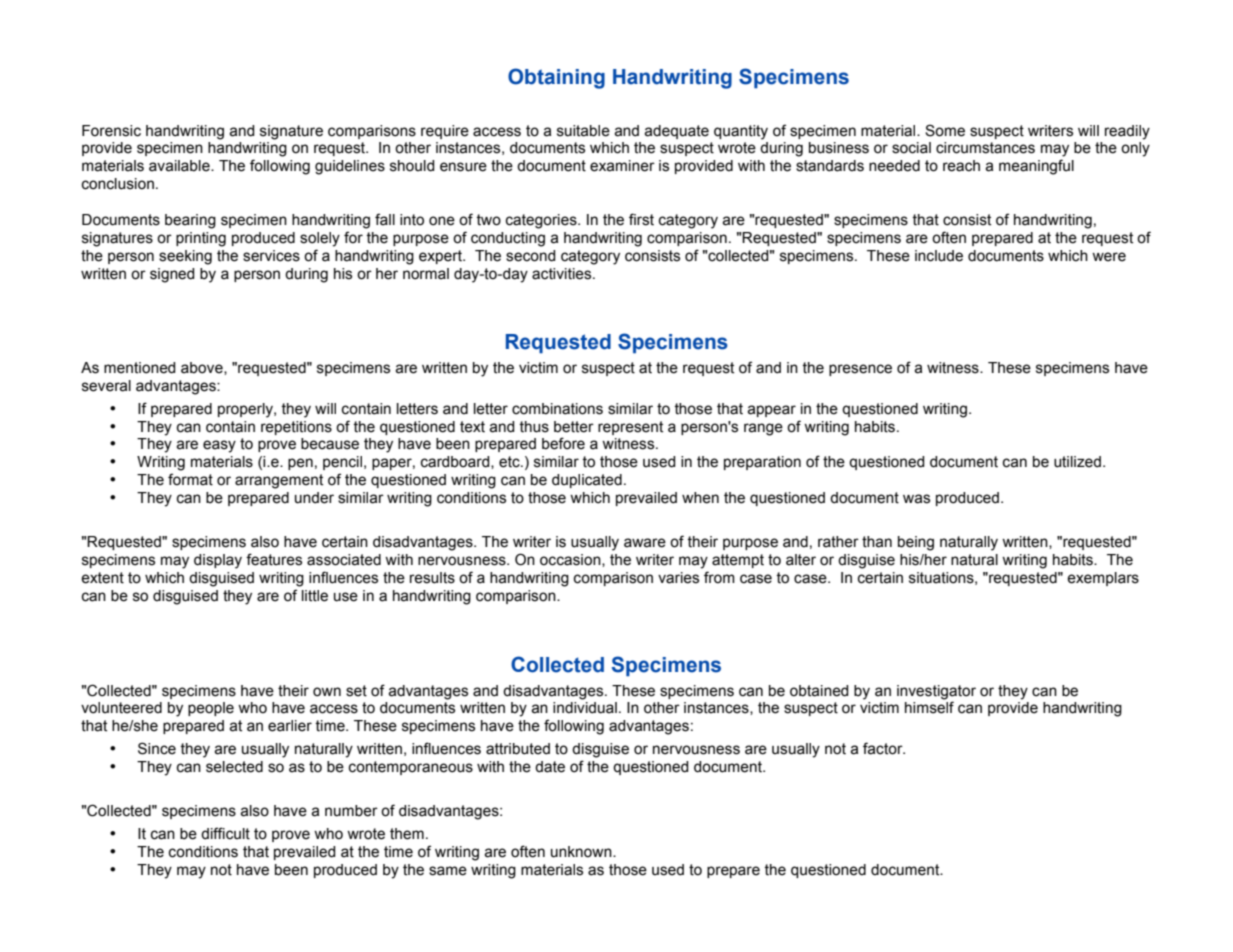 Image resolution: width=1233 pixels, height=952 pixels. I want to click on suitable, so click(583, 131).
